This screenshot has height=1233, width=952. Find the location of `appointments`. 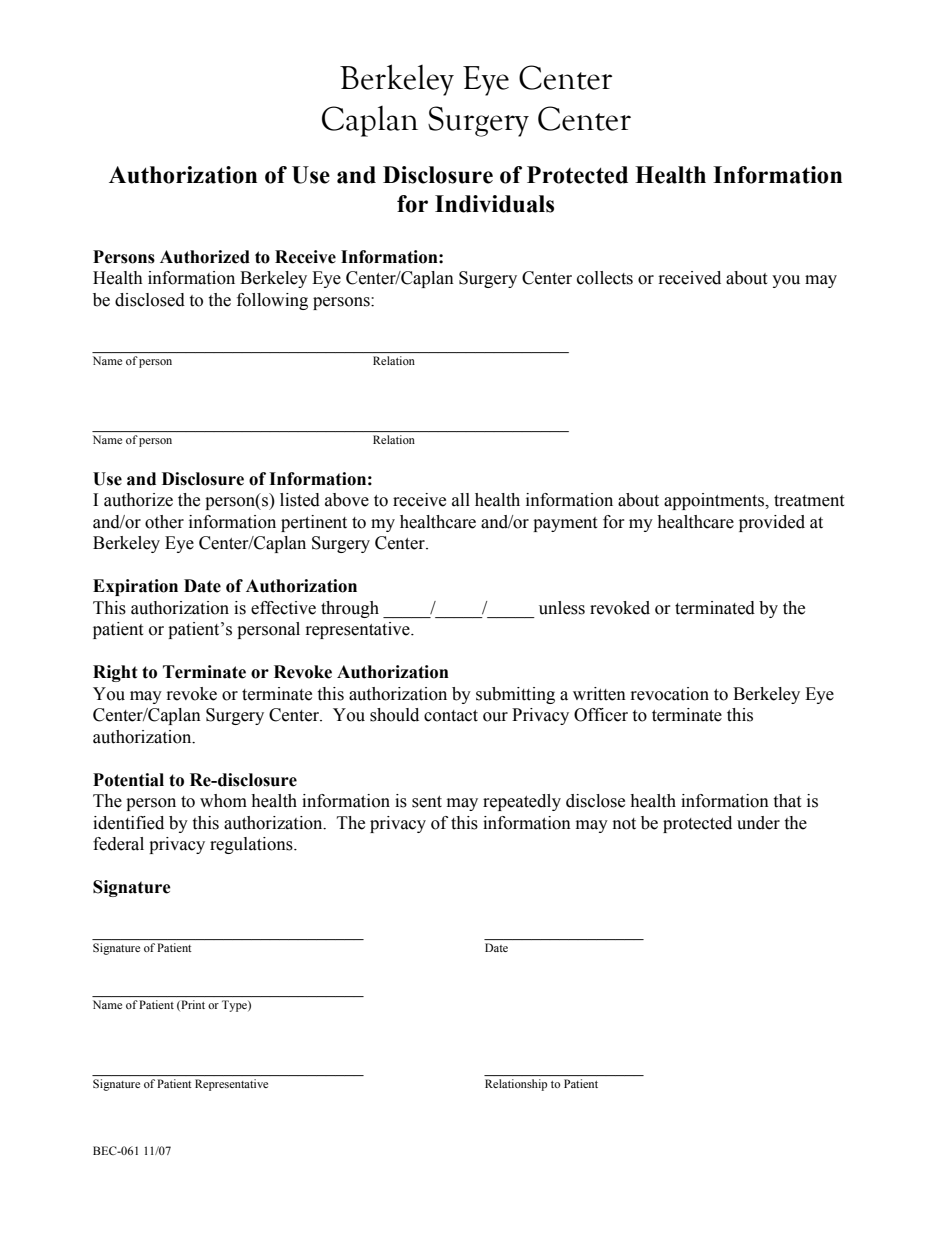

appointments is located at coordinates (715, 501).
